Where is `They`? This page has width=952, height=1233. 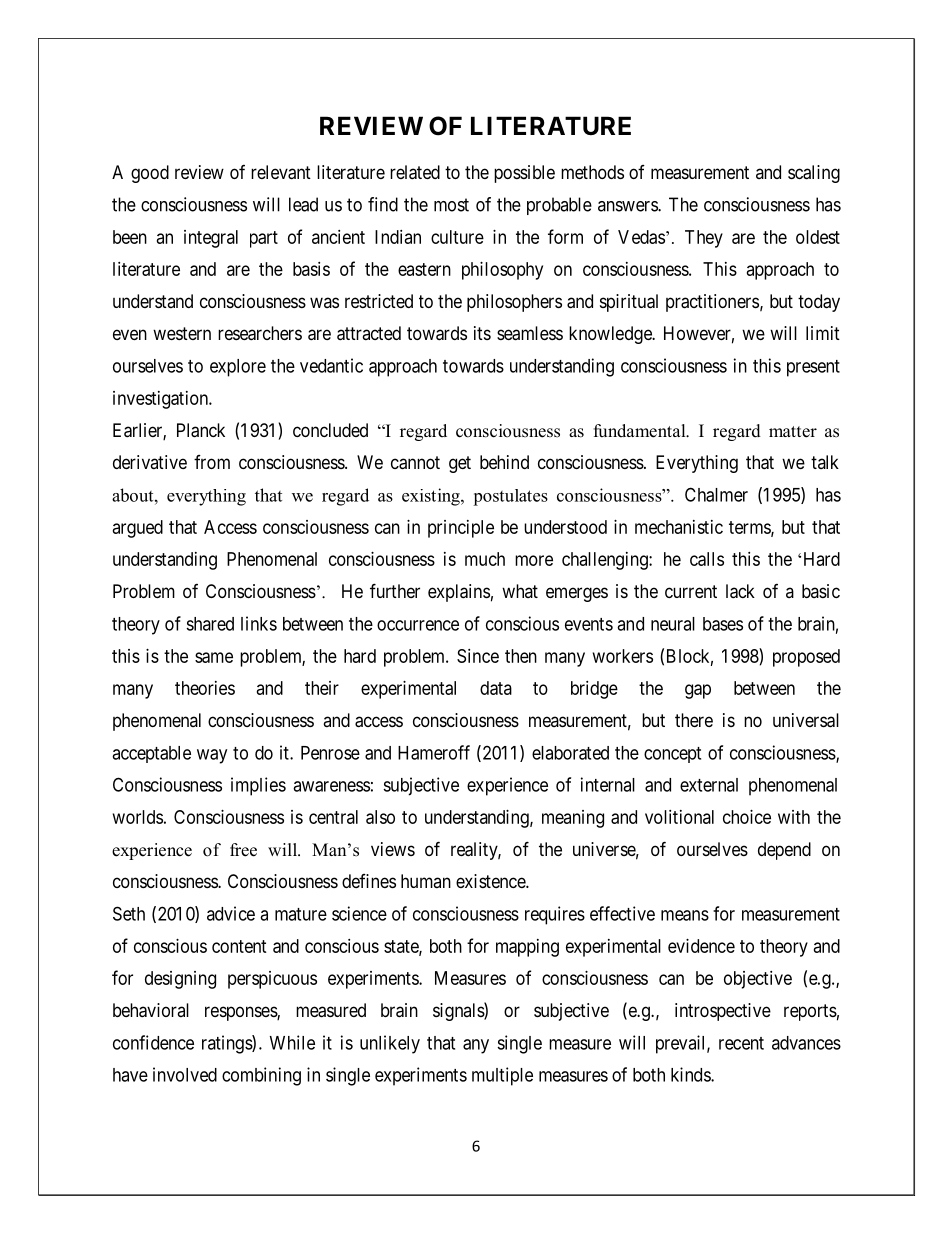 They is located at coordinates (704, 239).
